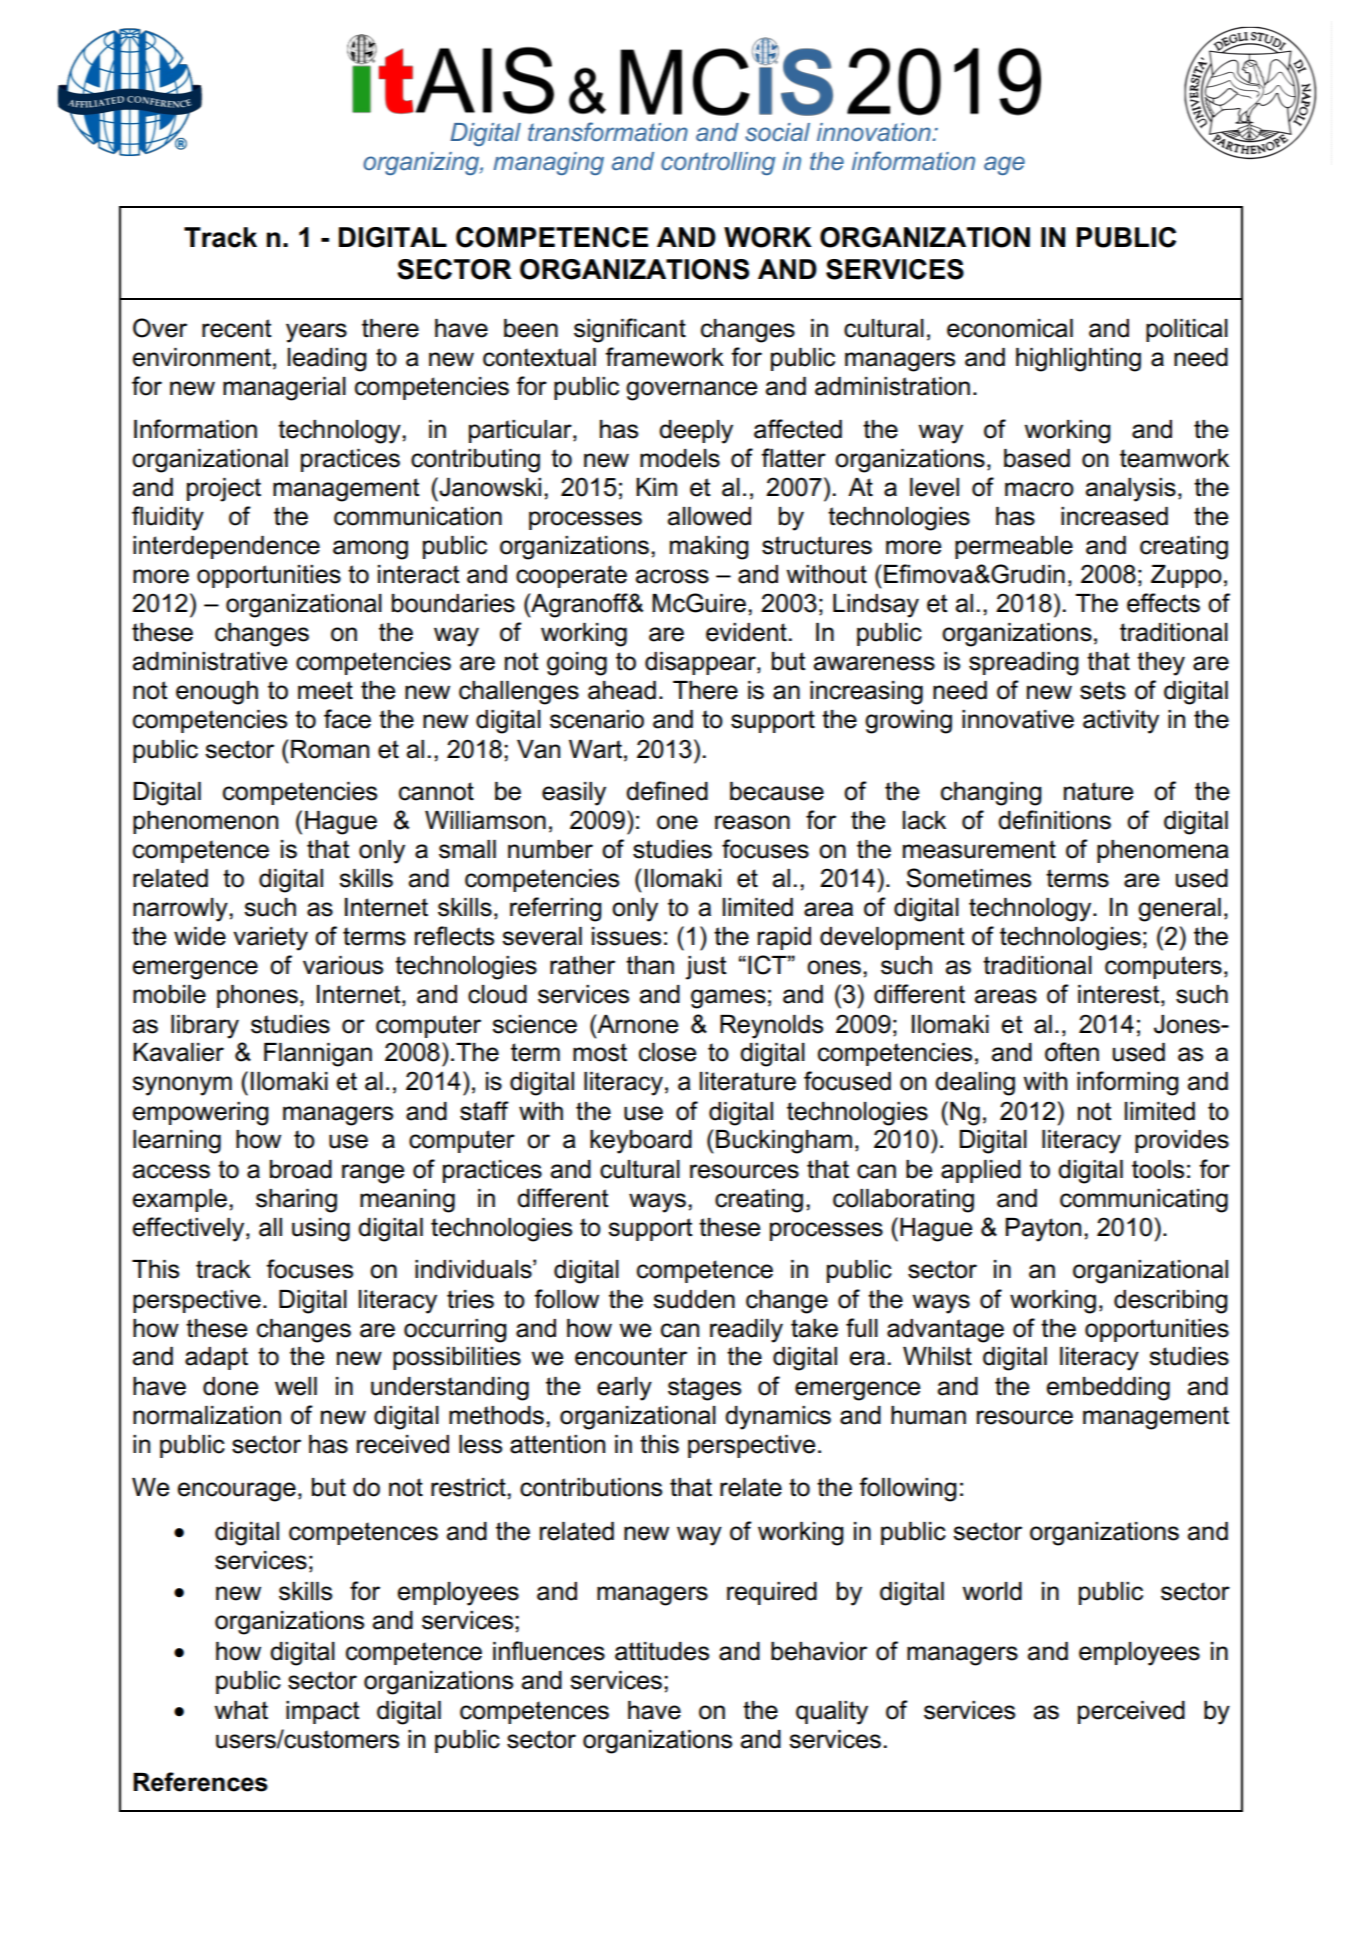 Image resolution: width=1367 pixels, height=1933 pixels. I want to click on Payton, so click(1043, 1230).
